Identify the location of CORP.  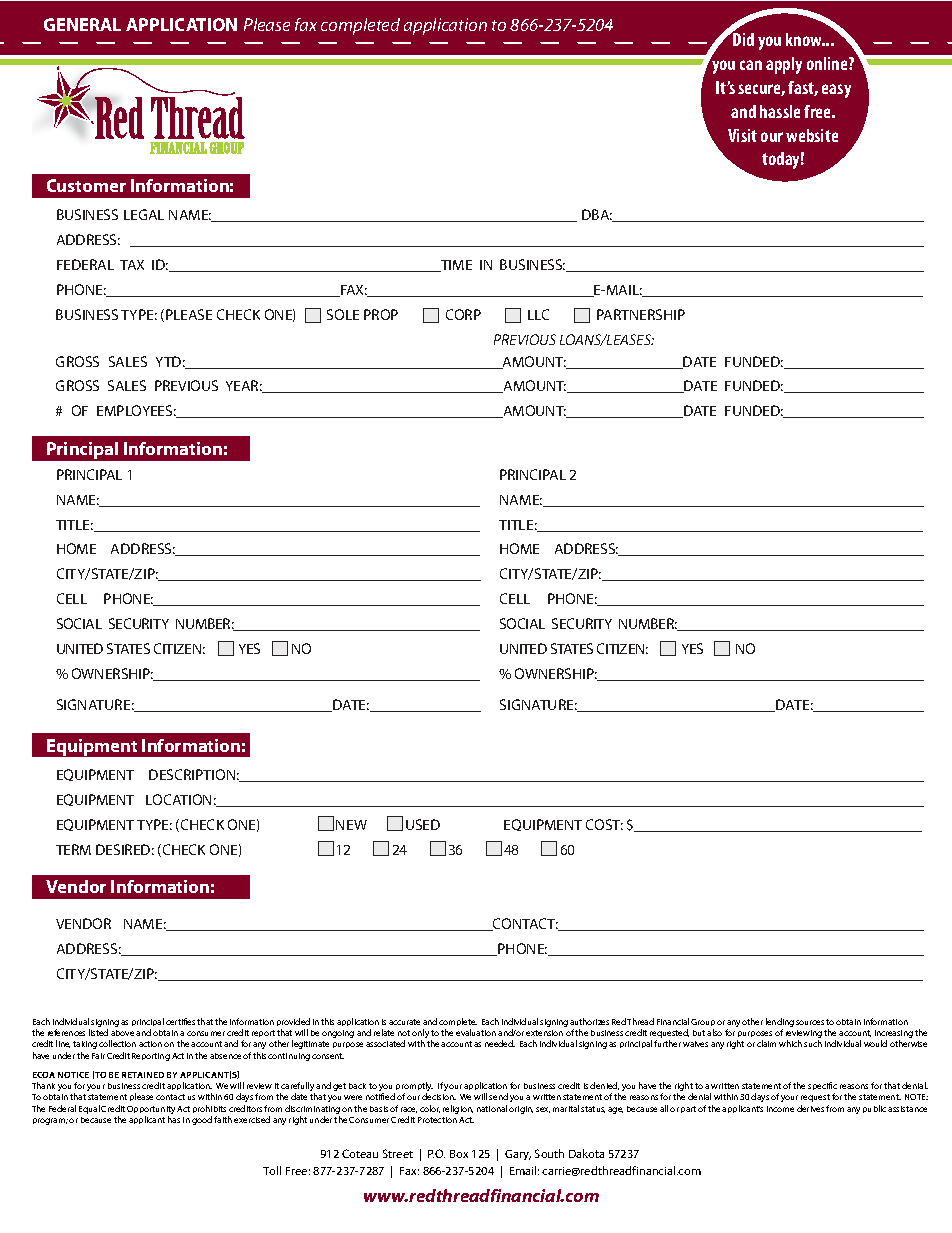
(463, 314).
